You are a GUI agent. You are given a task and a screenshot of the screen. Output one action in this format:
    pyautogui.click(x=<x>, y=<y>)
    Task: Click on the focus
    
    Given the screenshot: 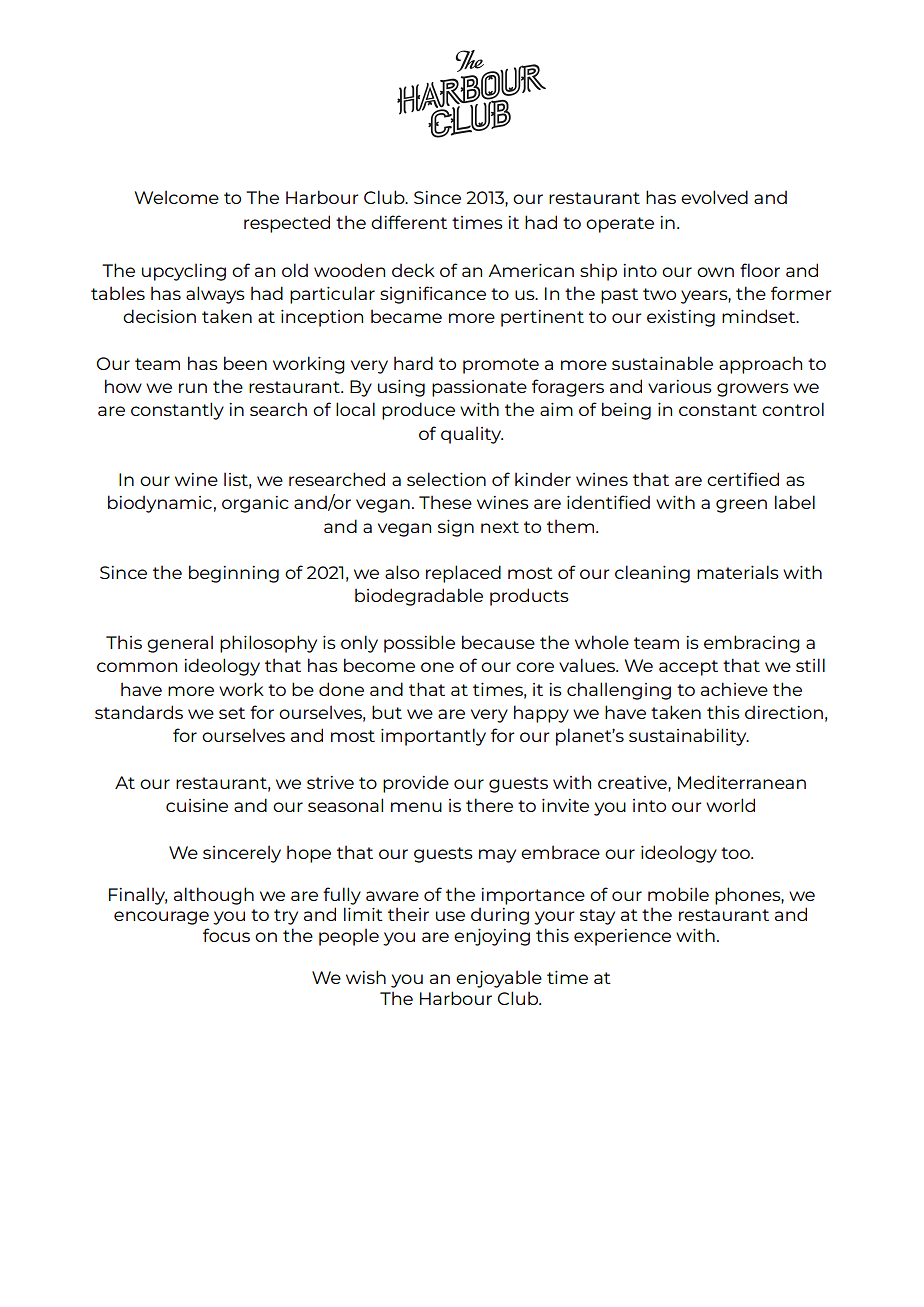 What is the action you would take?
    pyautogui.click(x=226, y=935)
